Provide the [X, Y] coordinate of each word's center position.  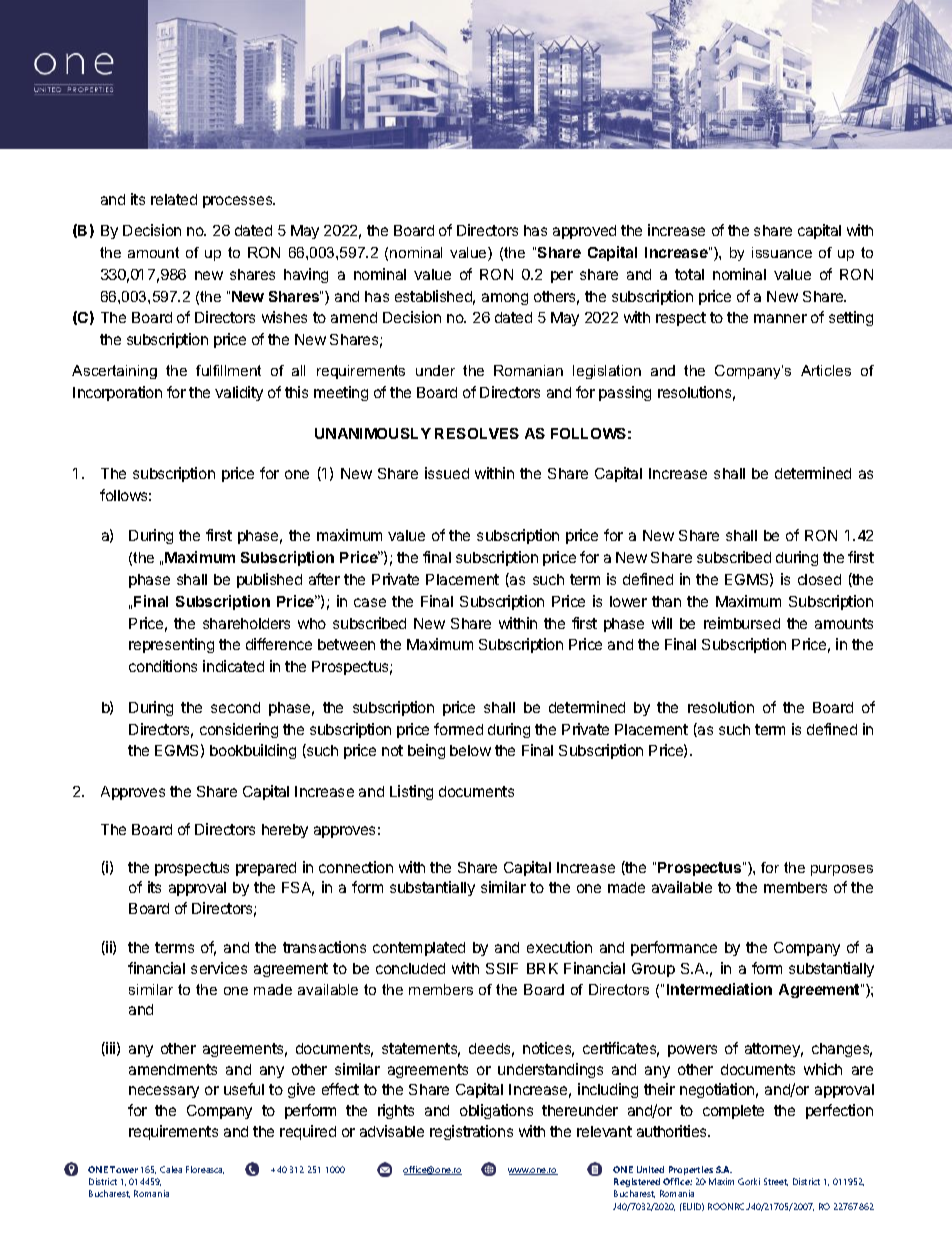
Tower [124, 1169]
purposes [842, 870]
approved [584, 232]
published [269, 580]
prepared [266, 869]
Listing [411, 792]
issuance [782, 252]
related [174, 199]
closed [819, 579]
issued [447, 473]
